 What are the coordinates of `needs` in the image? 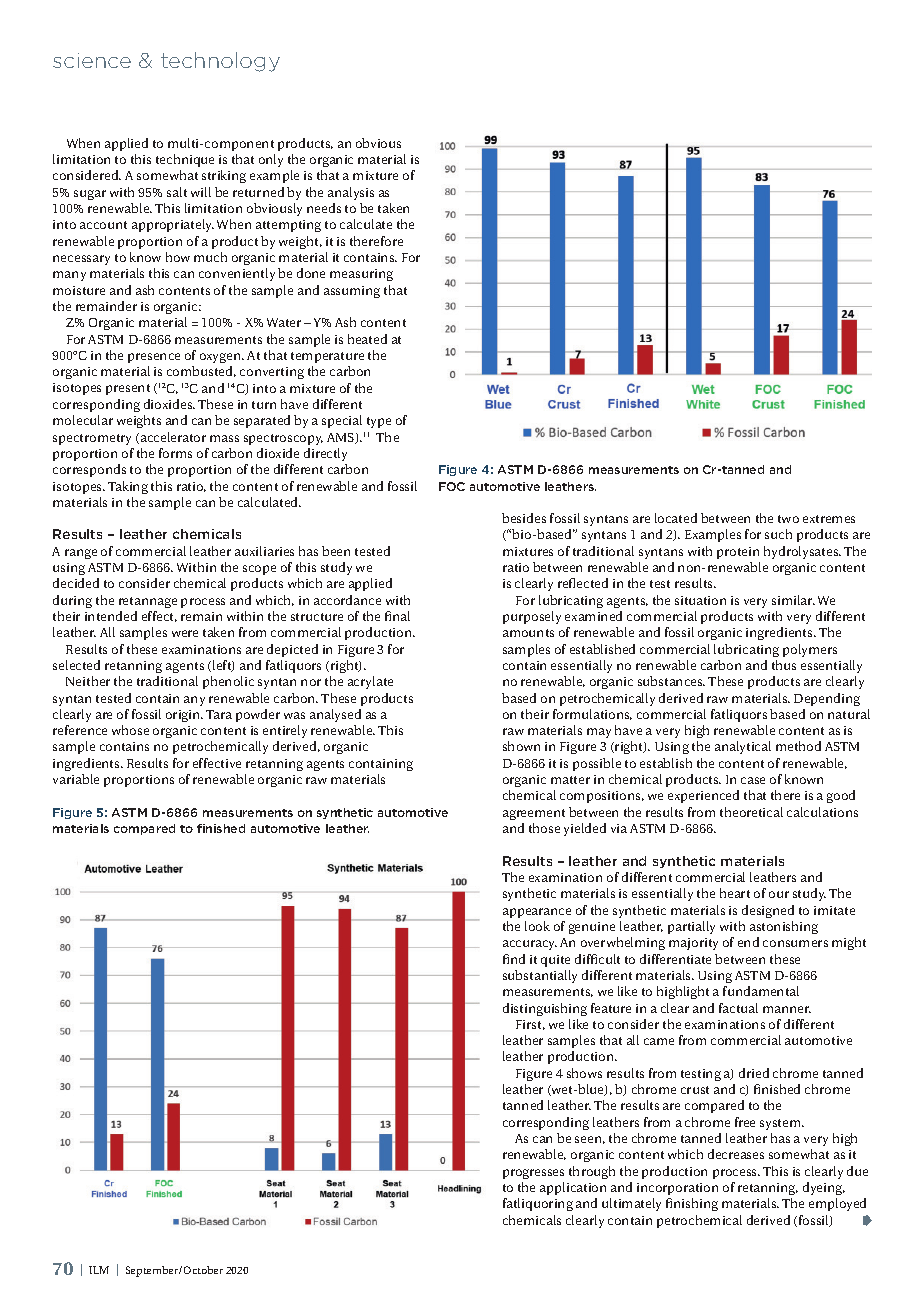 It's located at (324, 208).
